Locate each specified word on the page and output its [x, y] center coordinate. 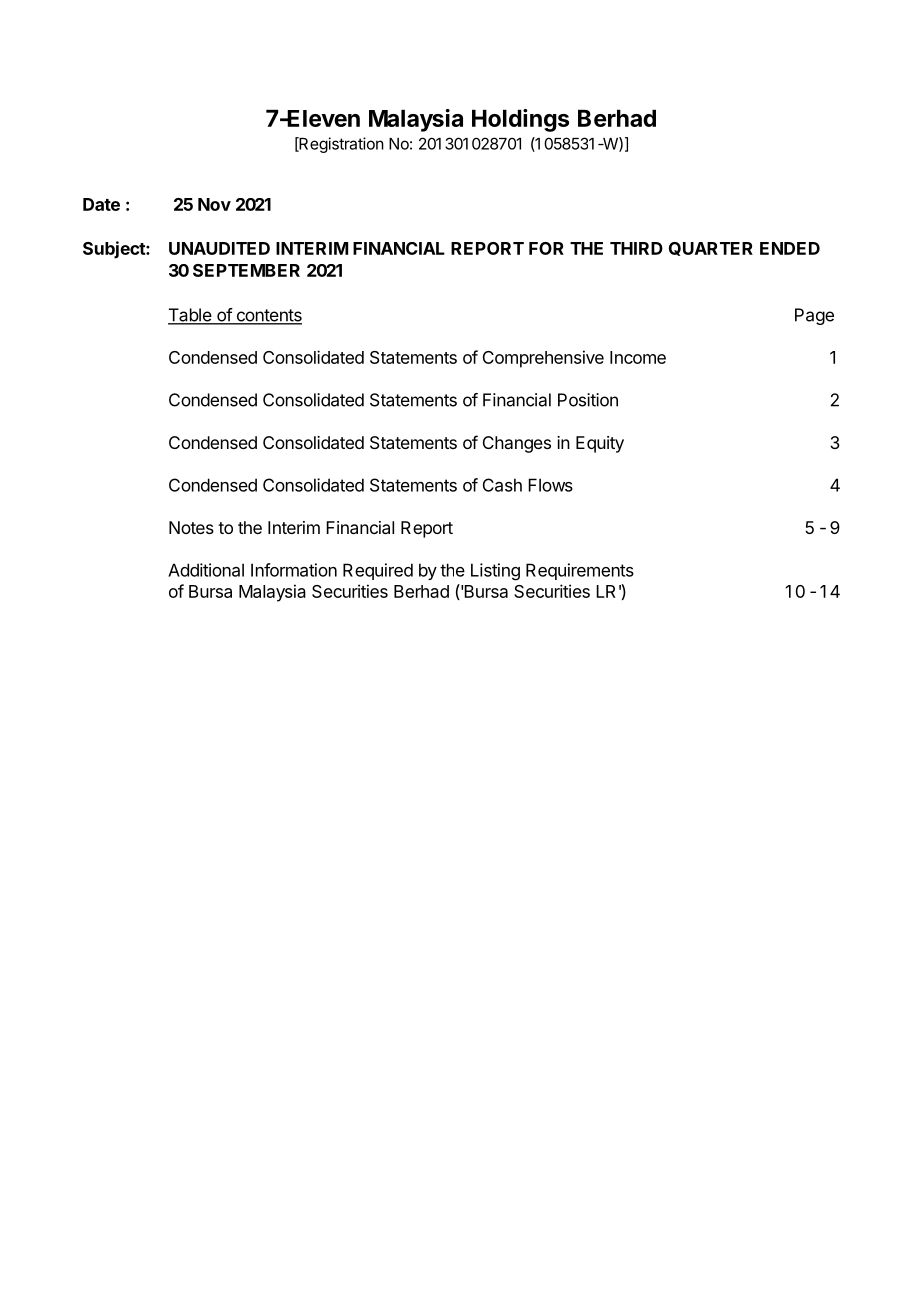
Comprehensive [543, 359]
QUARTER [711, 249]
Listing [495, 572]
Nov [214, 204]
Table [190, 316]
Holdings [520, 120]
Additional [206, 570]
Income [638, 357]
